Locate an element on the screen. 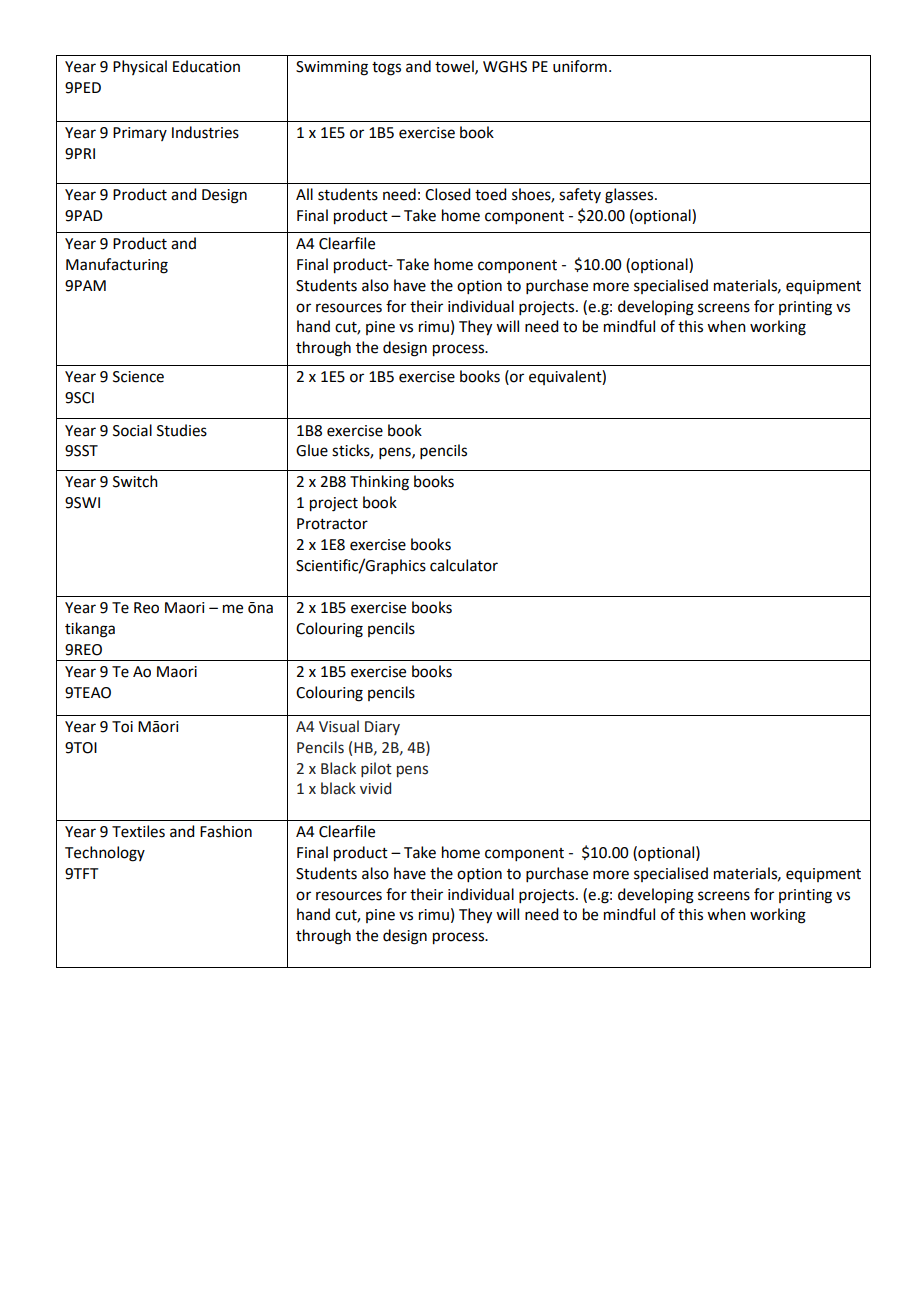  calculator is located at coordinates (464, 565).
